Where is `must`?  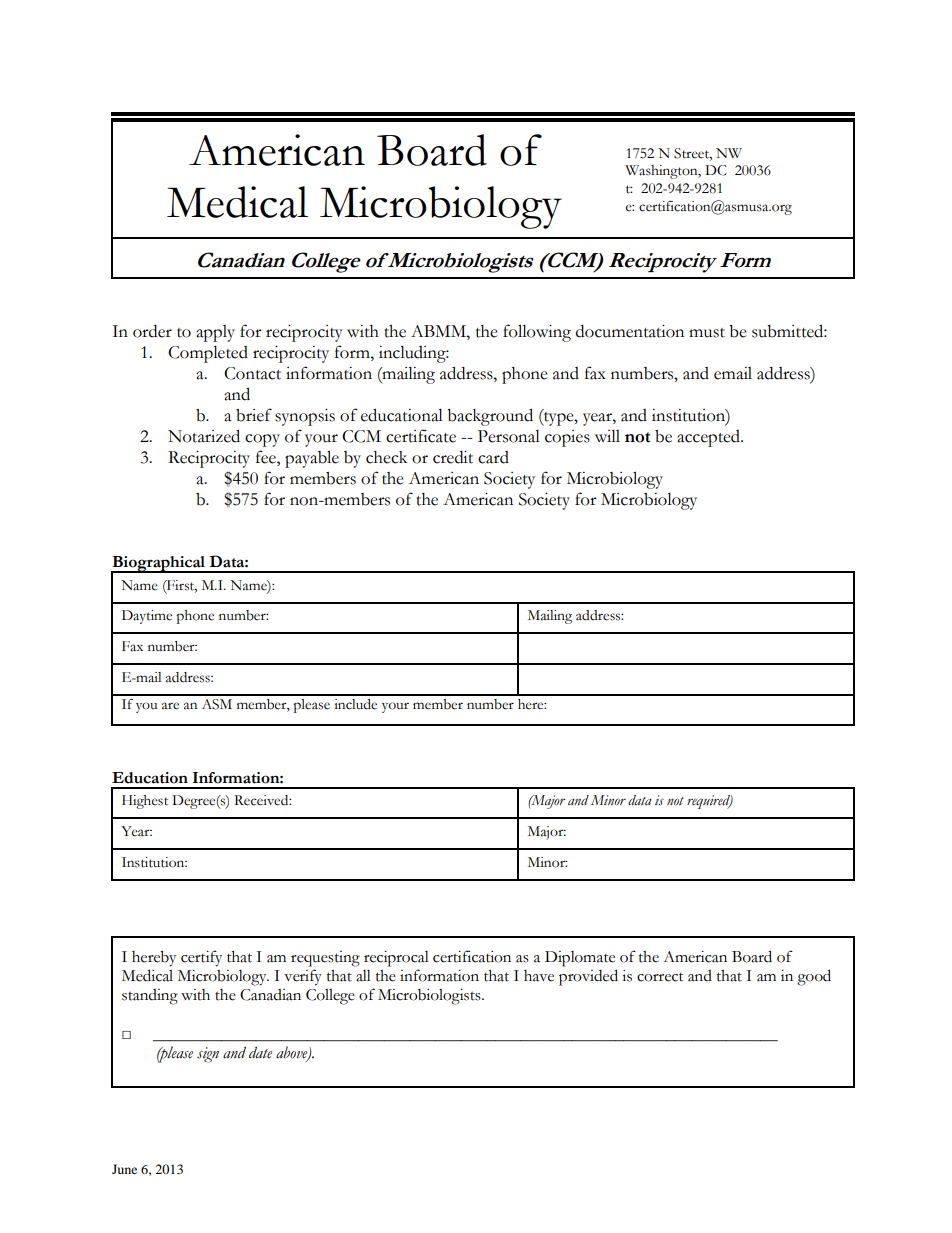 must is located at coordinates (707, 333).
